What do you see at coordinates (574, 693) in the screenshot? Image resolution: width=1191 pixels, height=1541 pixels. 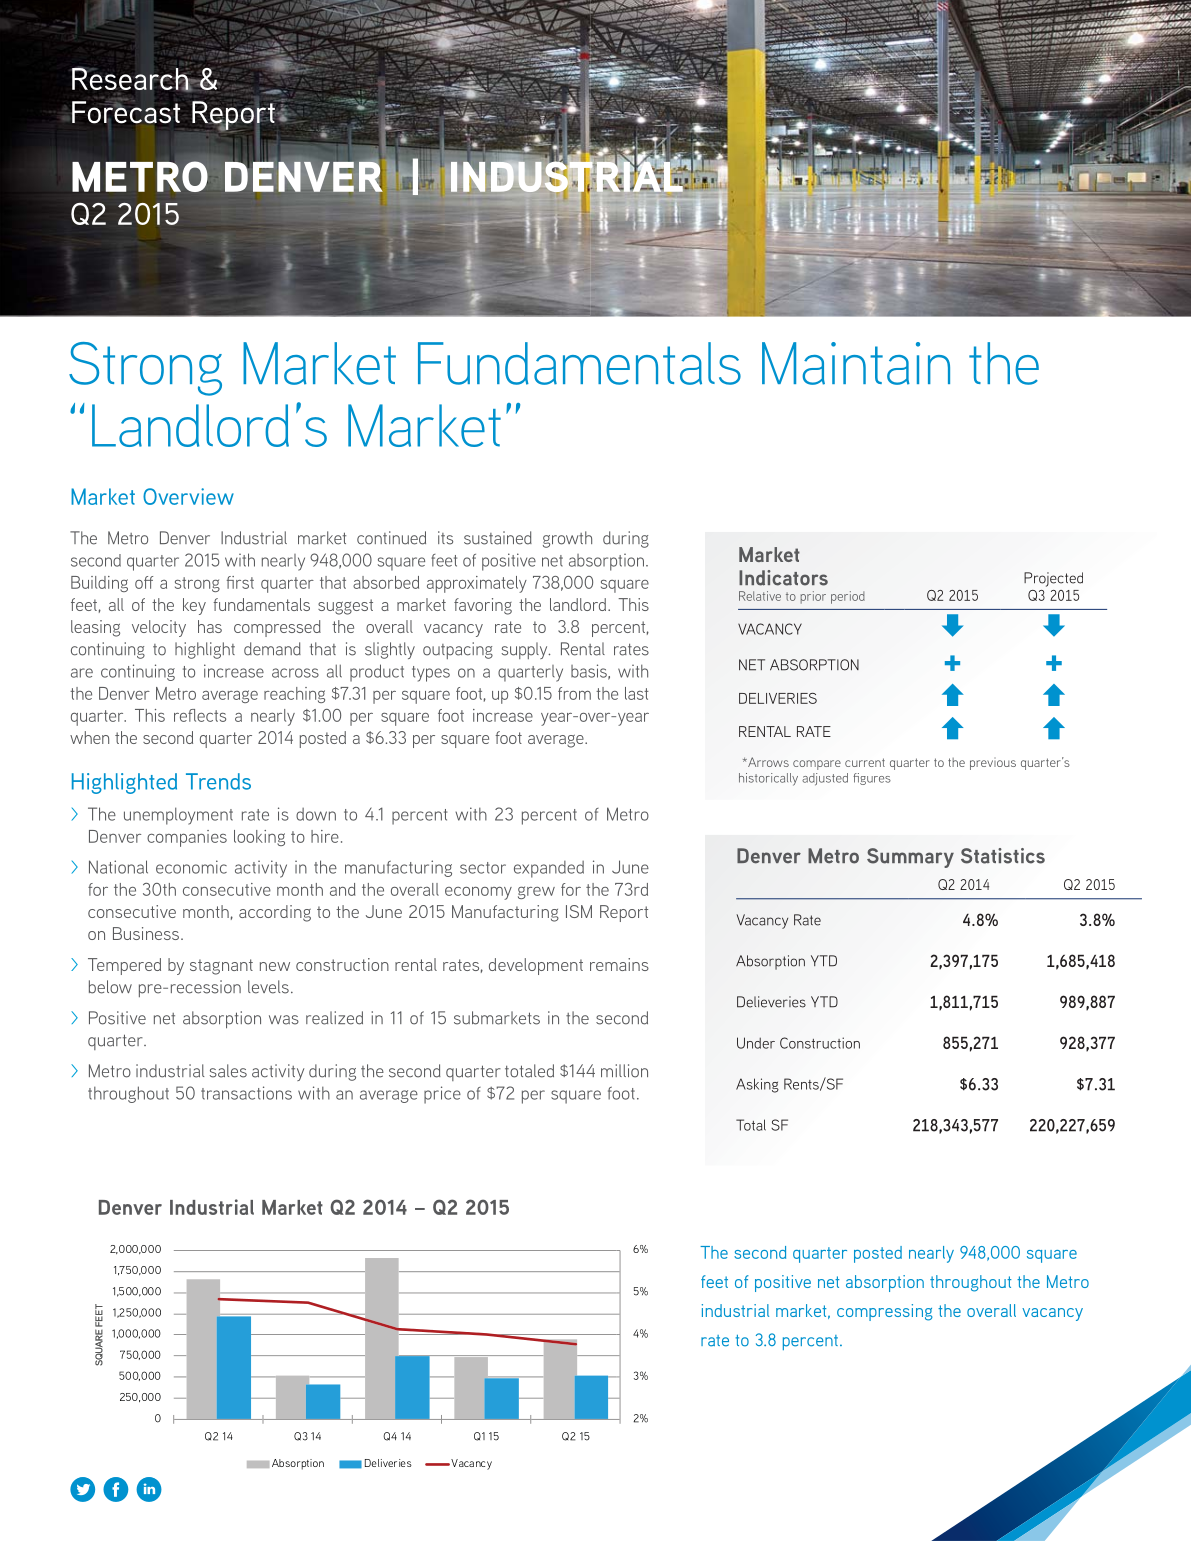 I see `from` at bounding box center [574, 693].
